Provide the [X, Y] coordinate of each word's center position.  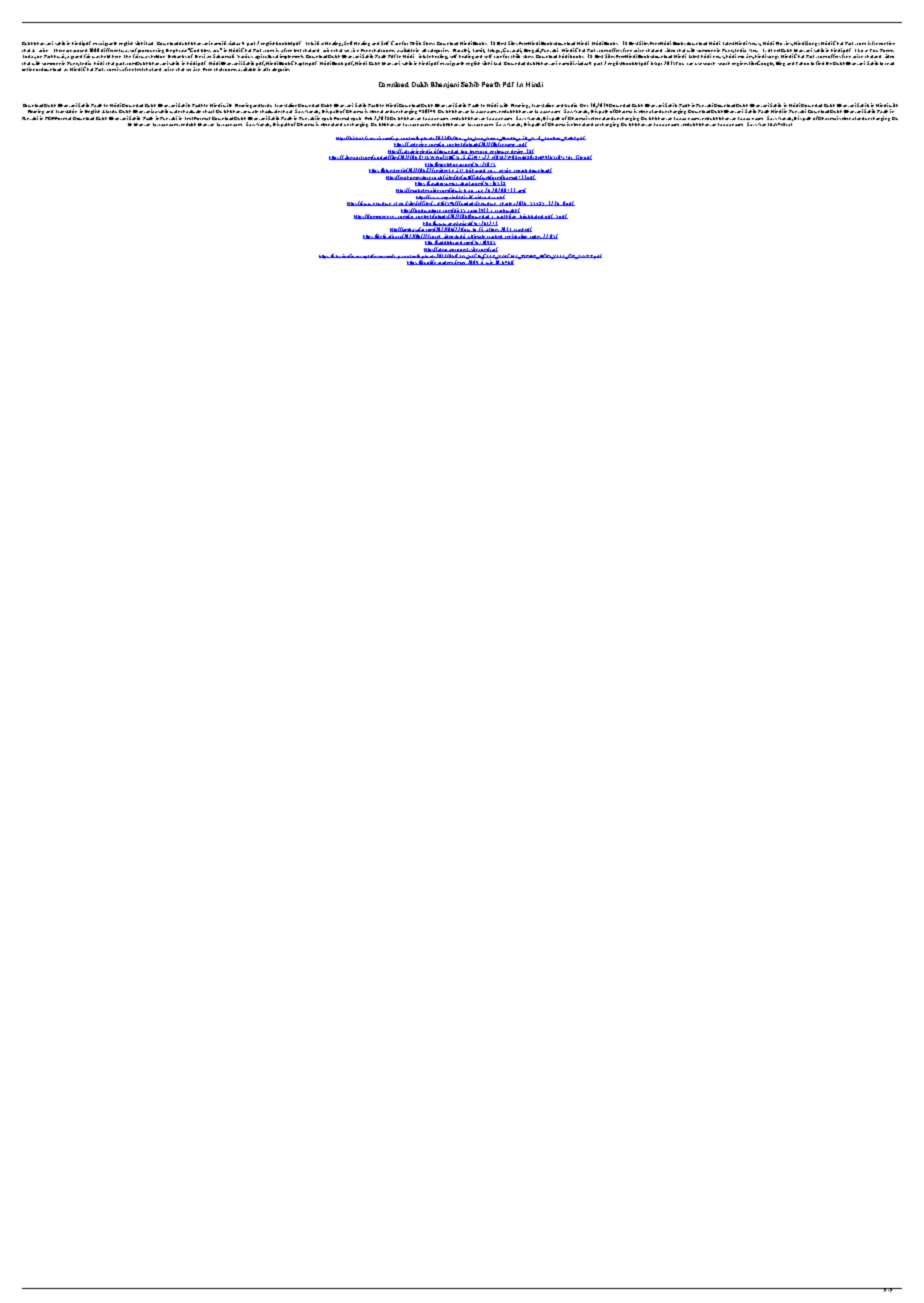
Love [863, 50]
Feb [368, 118]
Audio [570, 105]
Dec [584, 105]
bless [206, 50]
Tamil [479, 50]
